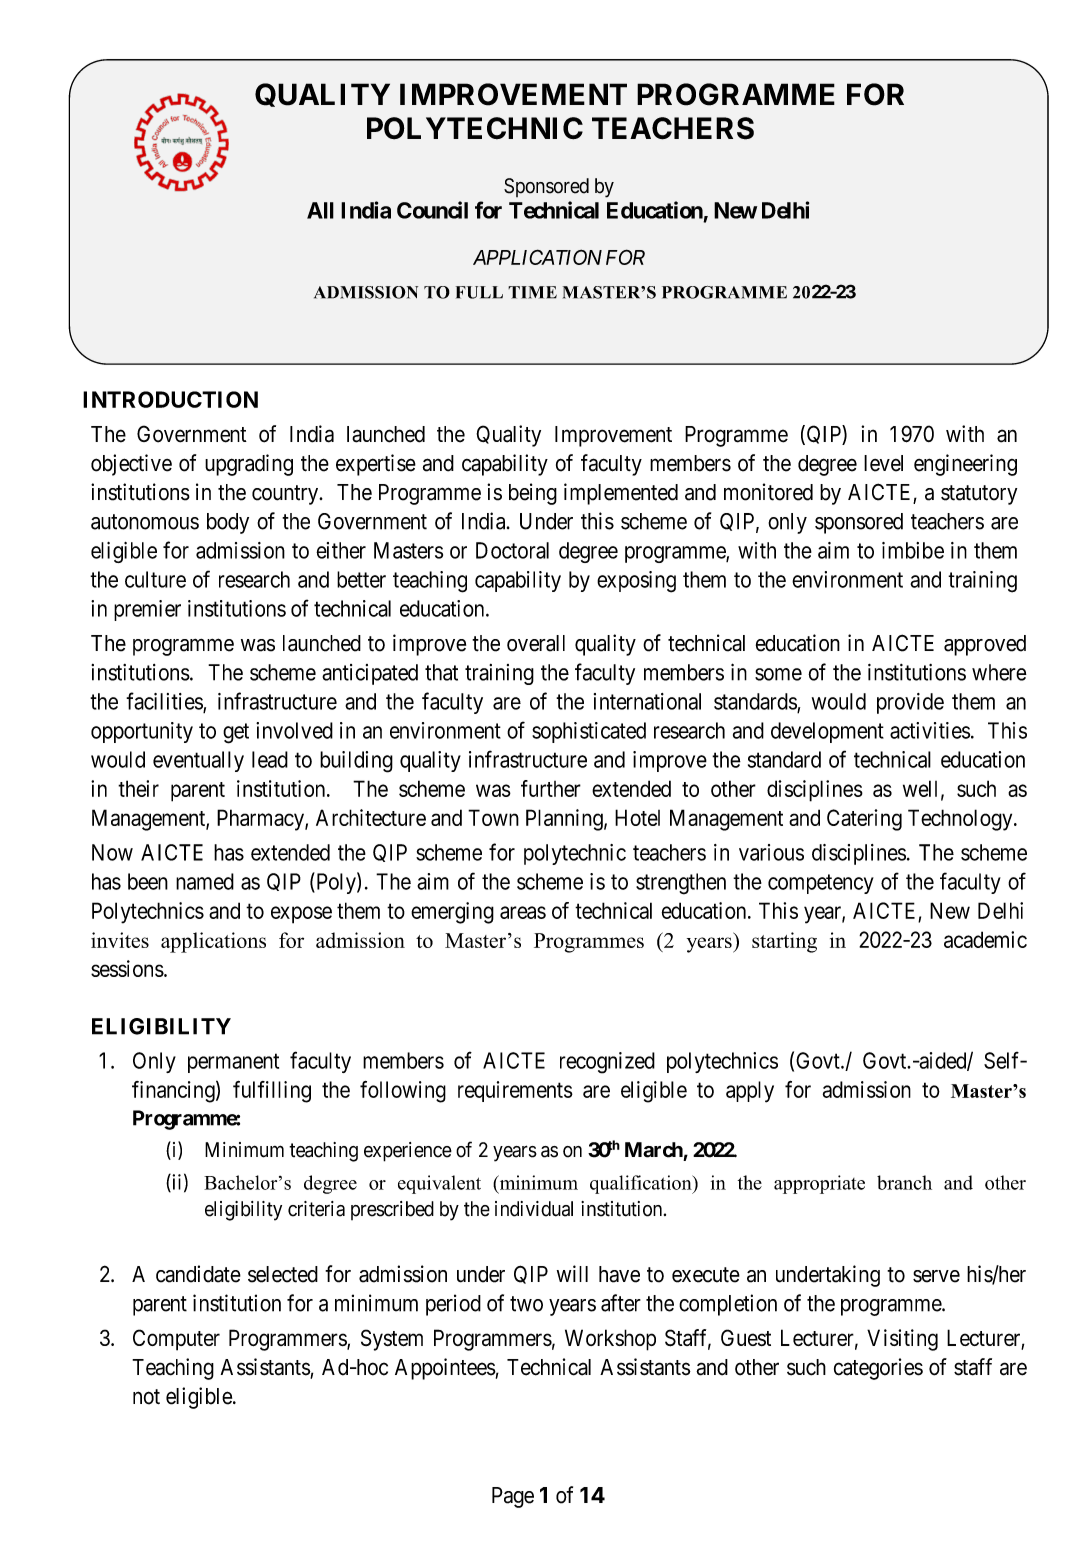 The width and height of the document is (1092, 1544). What do you see at coordinates (878, 1369) in the document?
I see `categories` at bounding box center [878, 1369].
